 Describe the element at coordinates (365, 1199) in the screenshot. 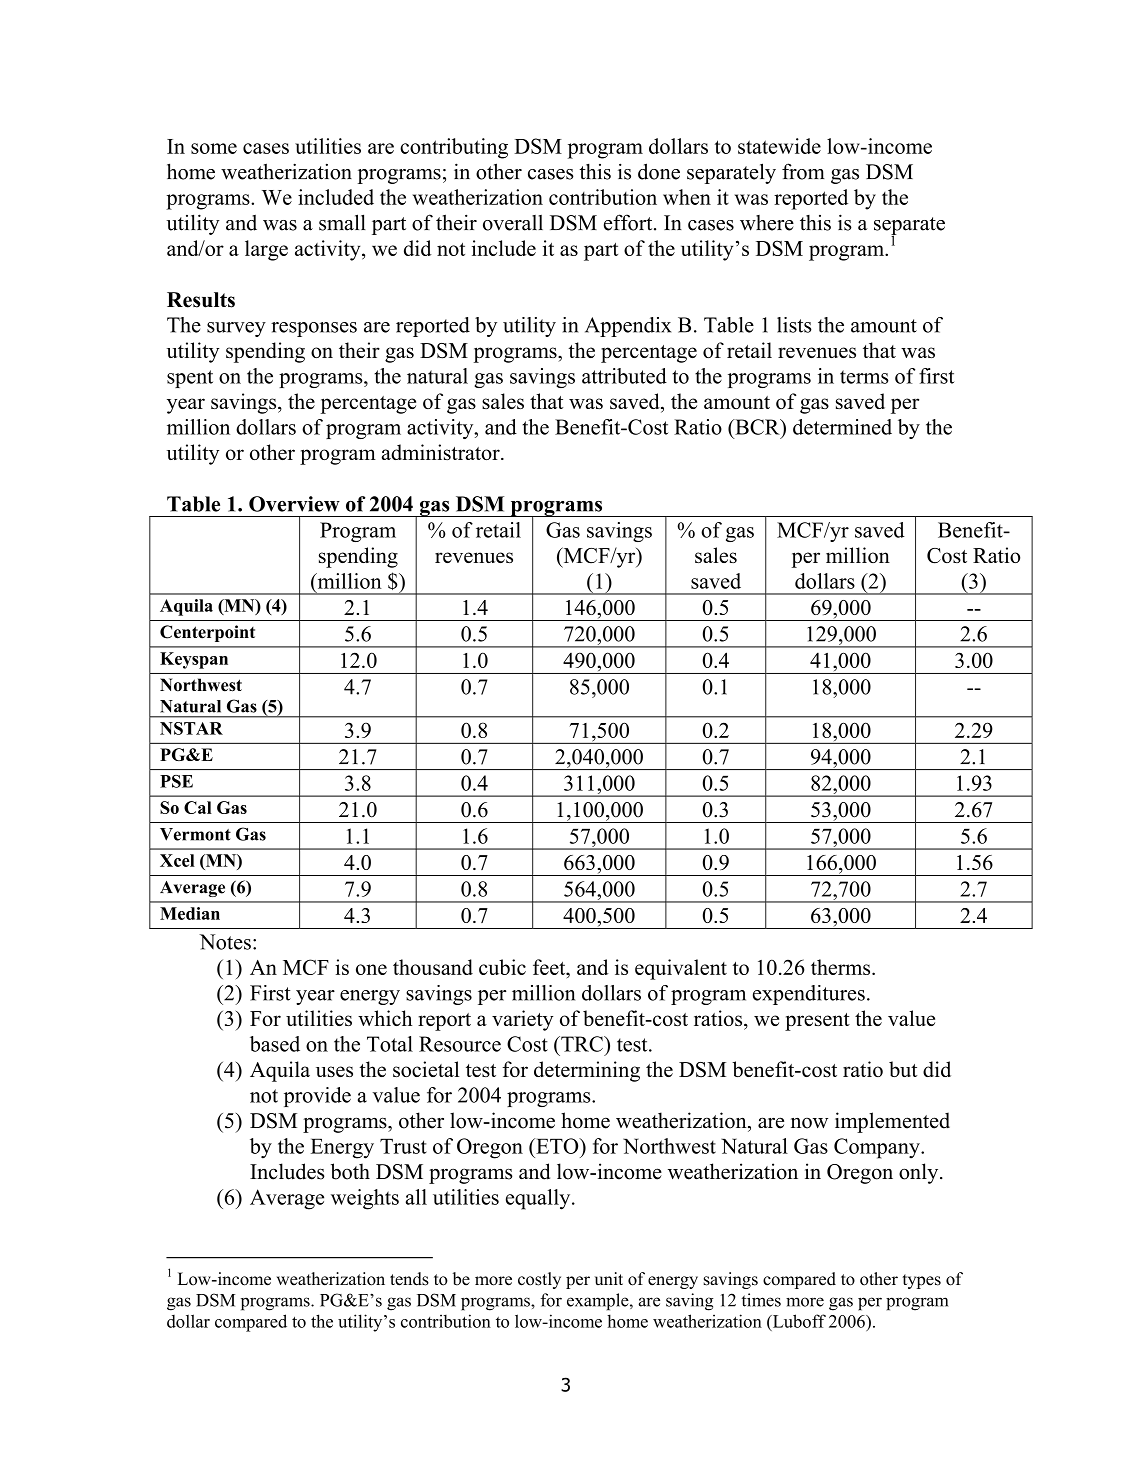

I see `weights` at that location.
